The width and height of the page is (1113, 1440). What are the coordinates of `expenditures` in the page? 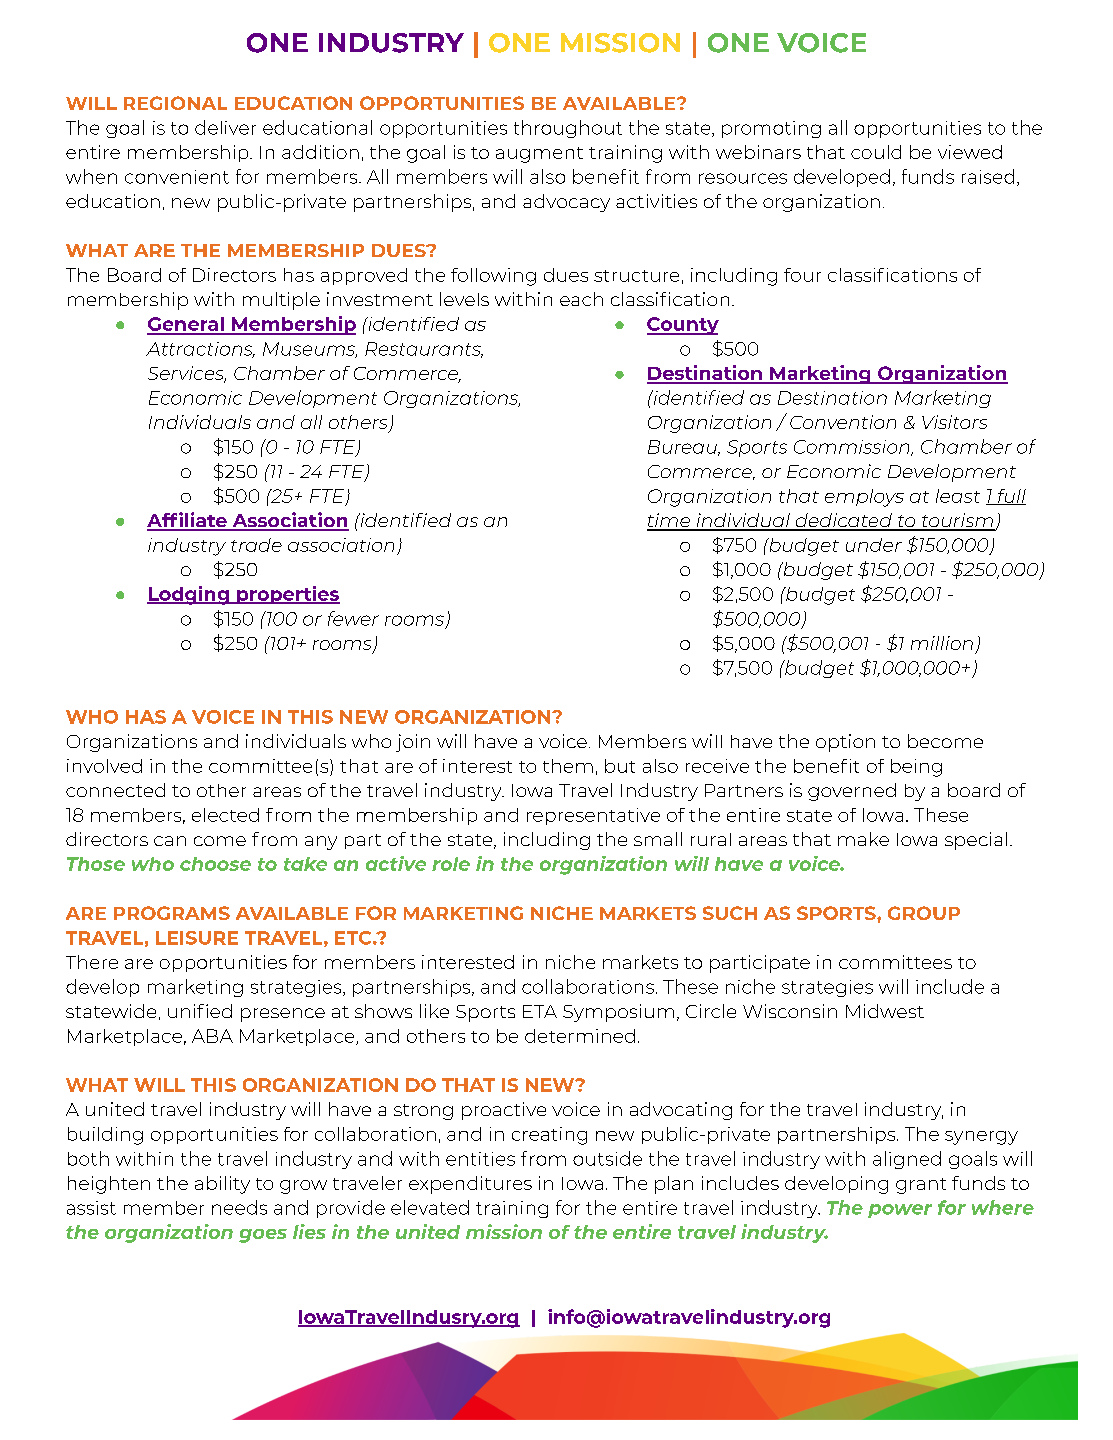 It's located at (470, 1185).
